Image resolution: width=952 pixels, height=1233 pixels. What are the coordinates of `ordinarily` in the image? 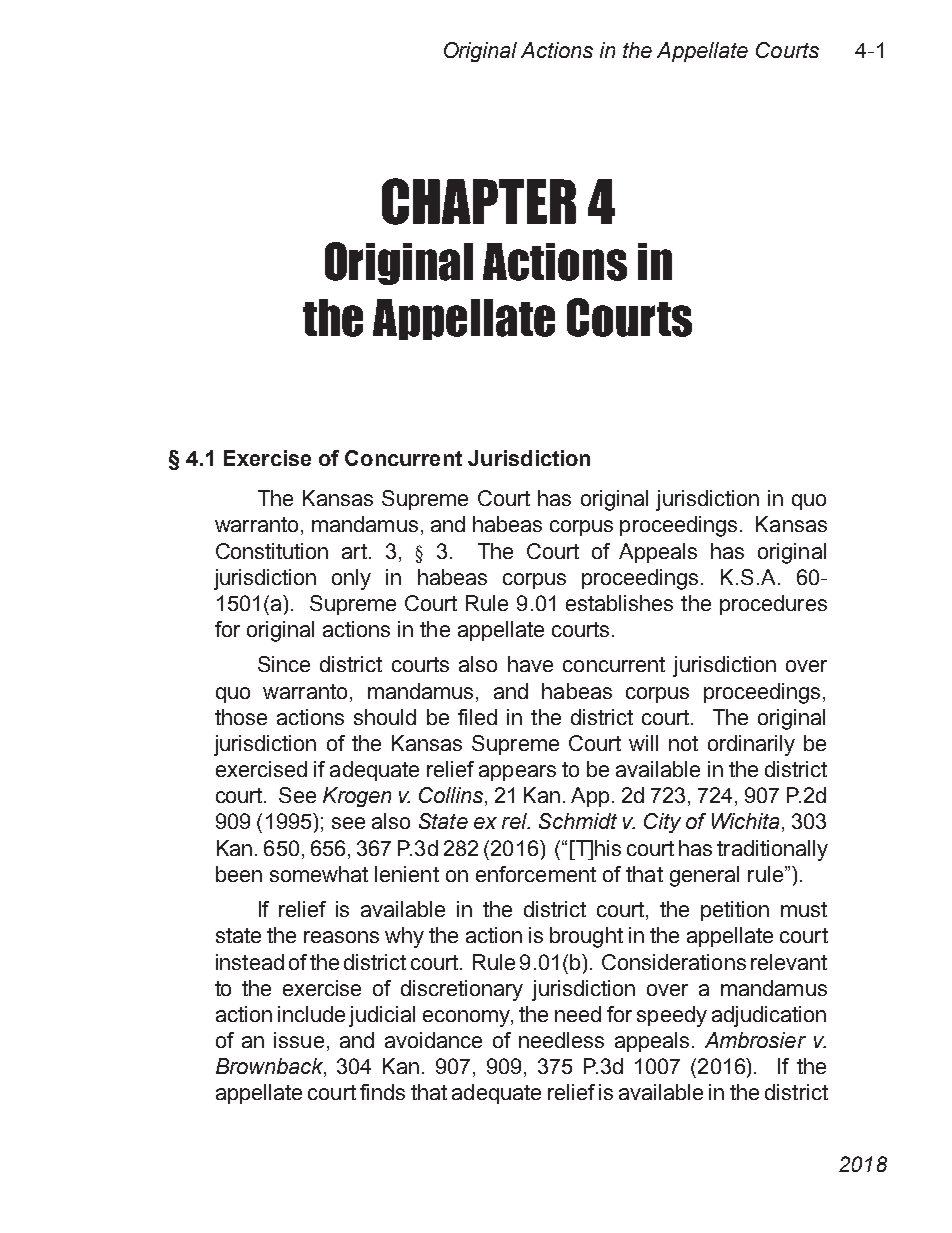 It's located at (751, 745).
